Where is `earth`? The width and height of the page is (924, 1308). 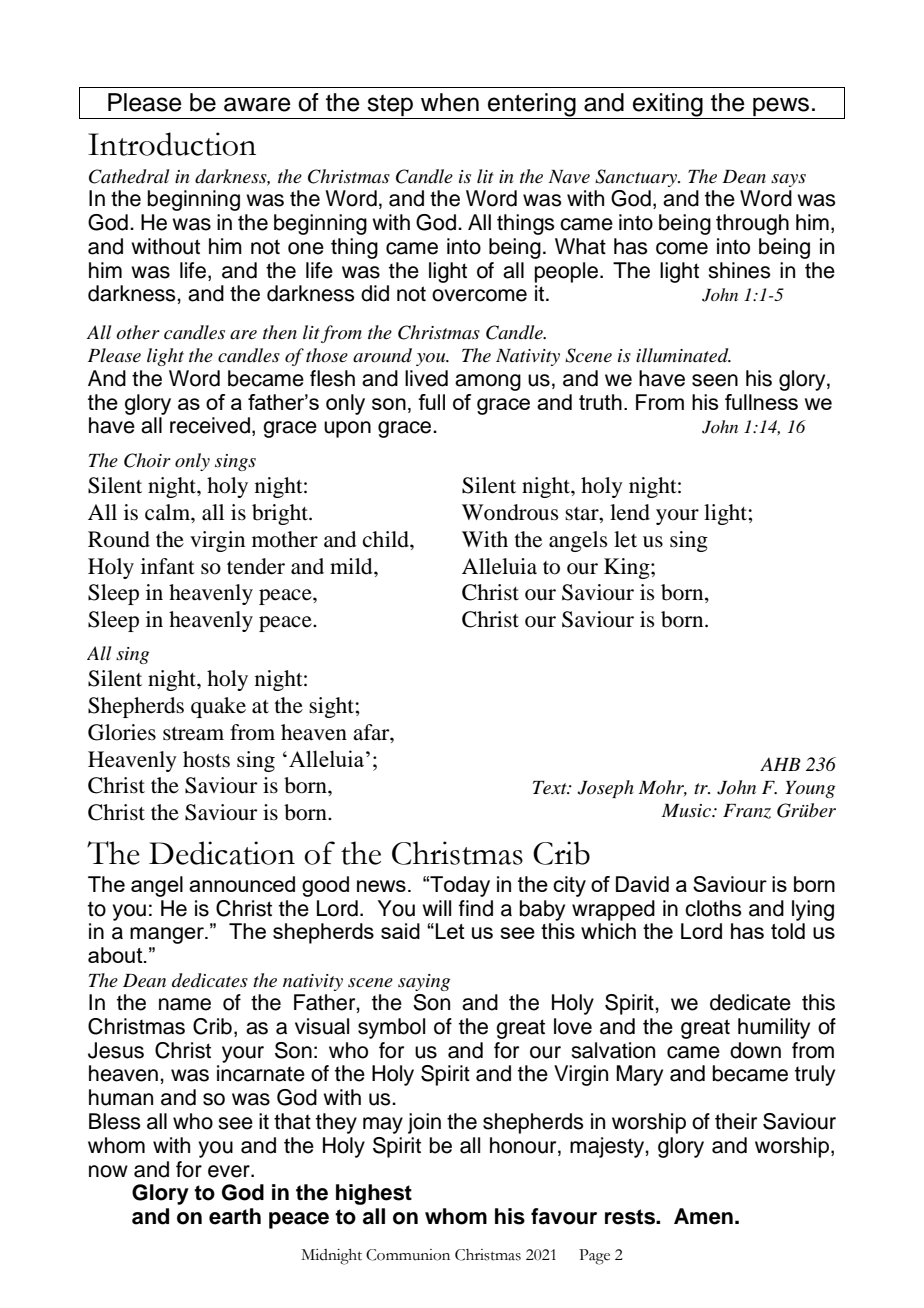 earth is located at coordinates (235, 1216).
